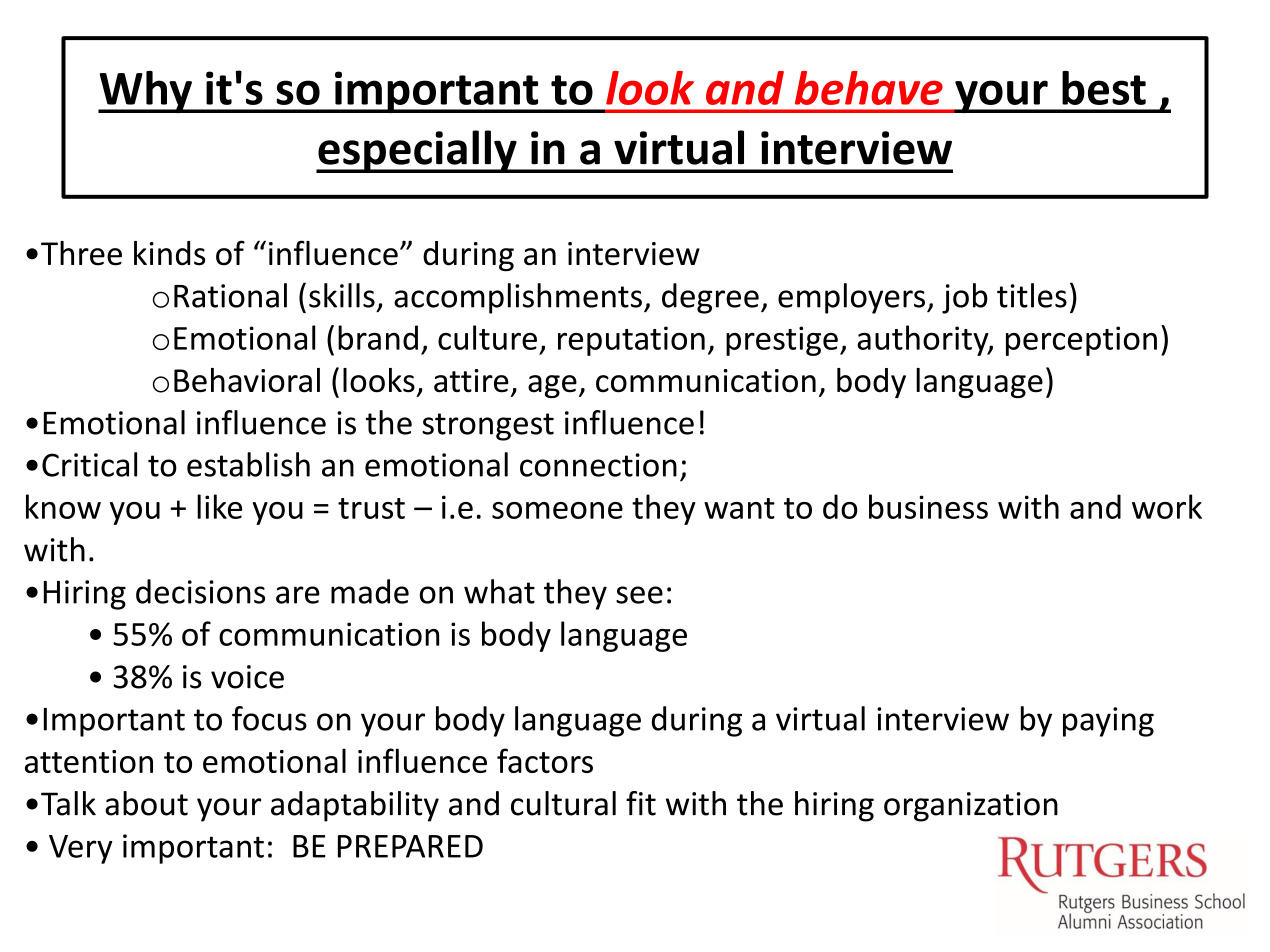 This screenshot has height=952, width=1270. Describe the element at coordinates (1081, 341) in the screenshot. I see `perception` at that location.
